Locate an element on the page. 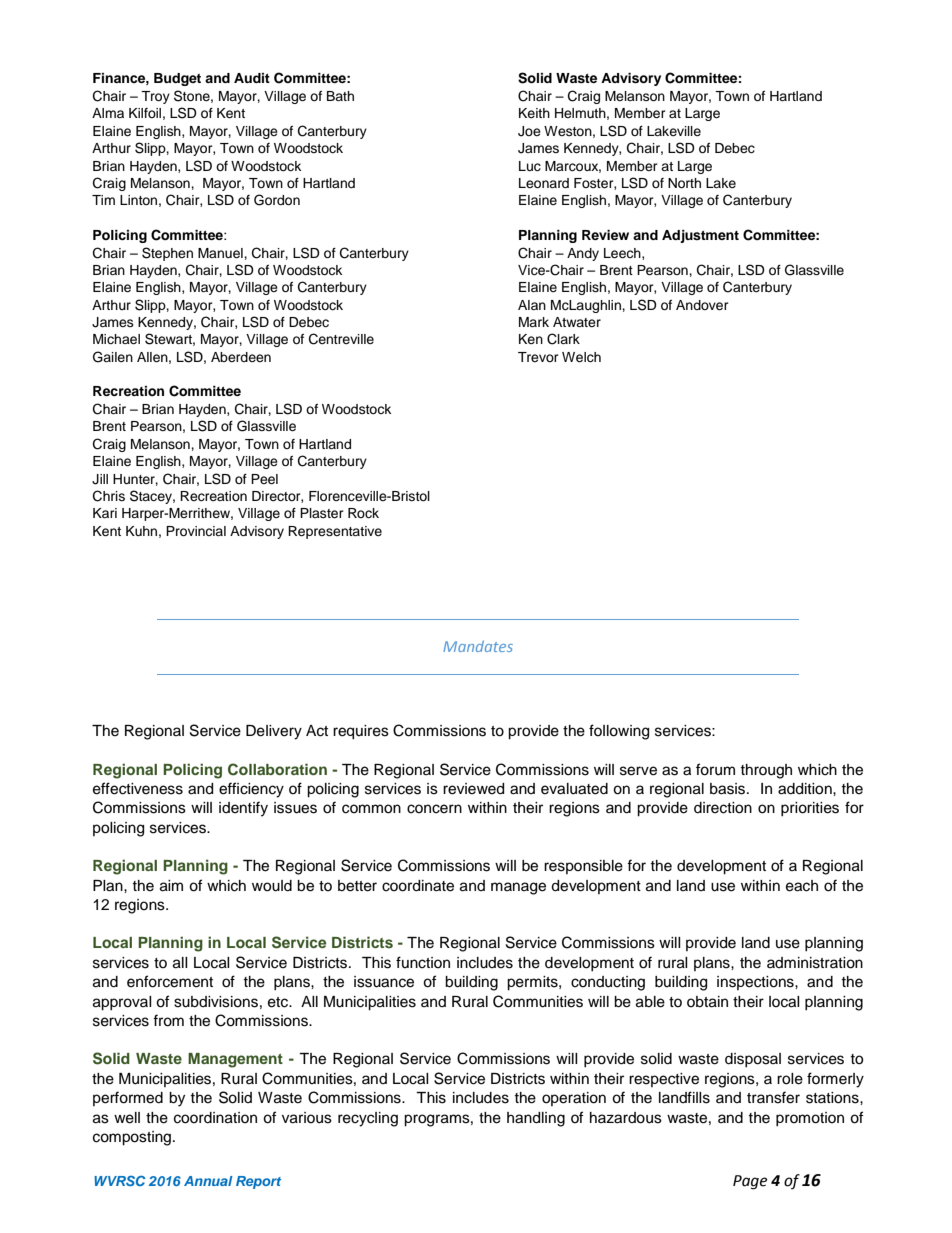  Keith is located at coordinates (534, 113).
